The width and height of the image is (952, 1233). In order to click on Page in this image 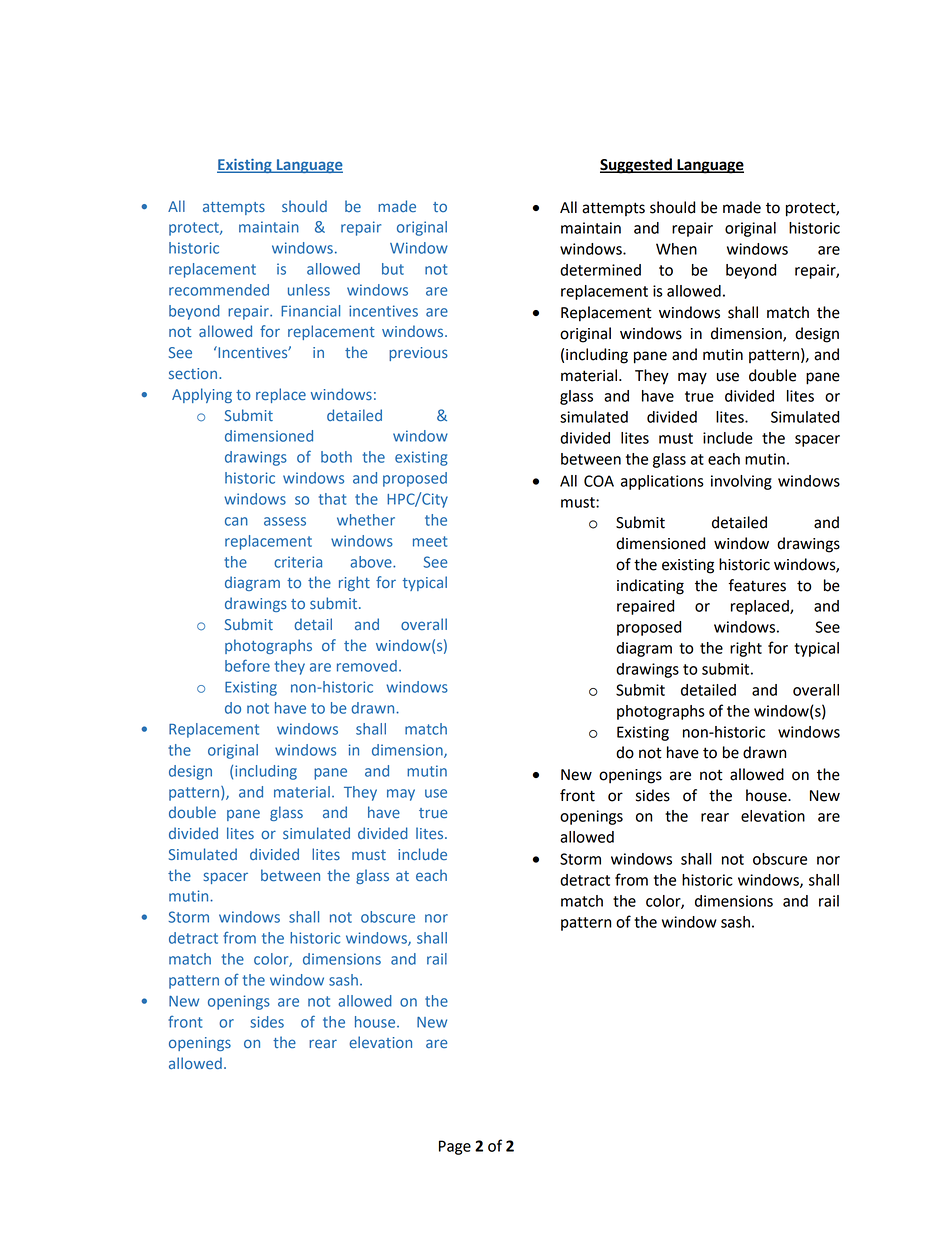, I will do `click(455, 1147)`.
